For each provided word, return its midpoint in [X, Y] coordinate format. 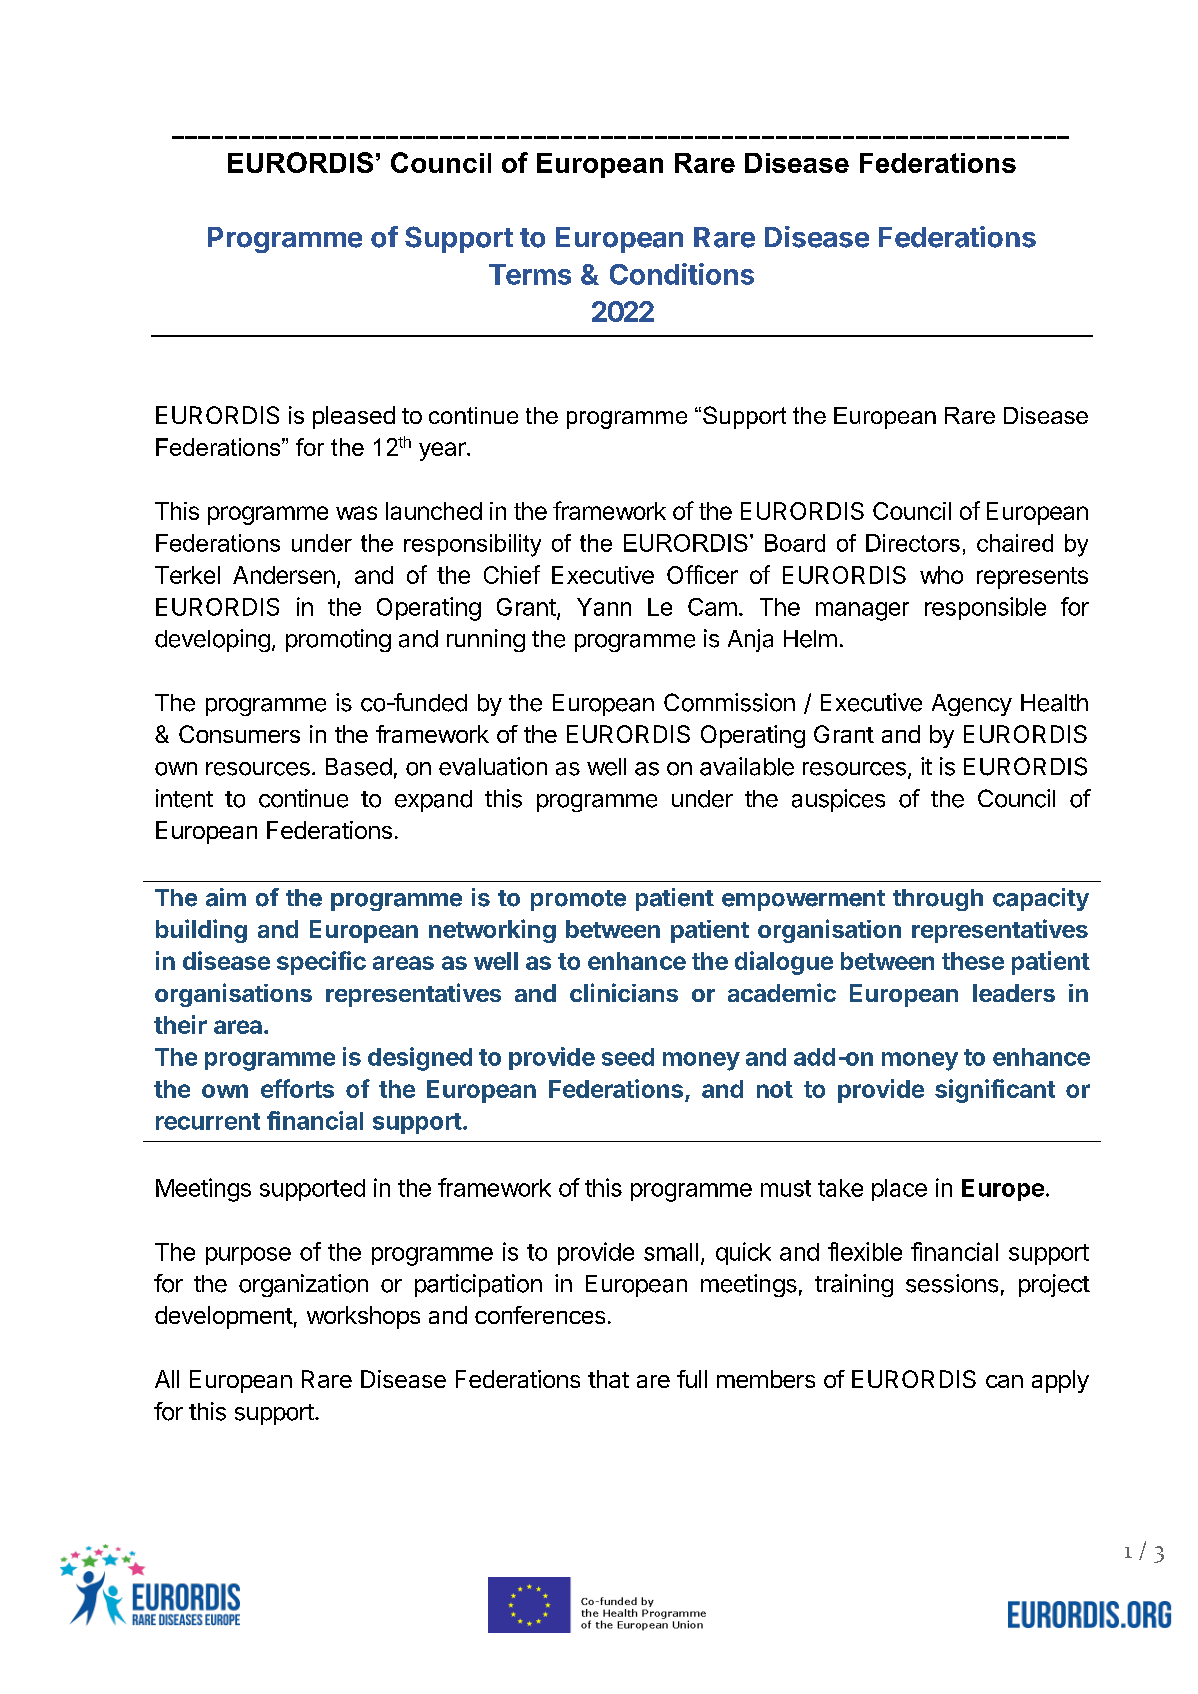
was [356, 513]
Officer [702, 574]
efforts [297, 1088]
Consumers [239, 734]
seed [628, 1057]
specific [321, 963]
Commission [729, 702]
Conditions [682, 274]
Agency [972, 705]
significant [995, 1091]
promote [578, 900]
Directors [913, 543]
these [973, 961]
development [224, 1317]
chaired [1015, 543]
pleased [354, 417]
